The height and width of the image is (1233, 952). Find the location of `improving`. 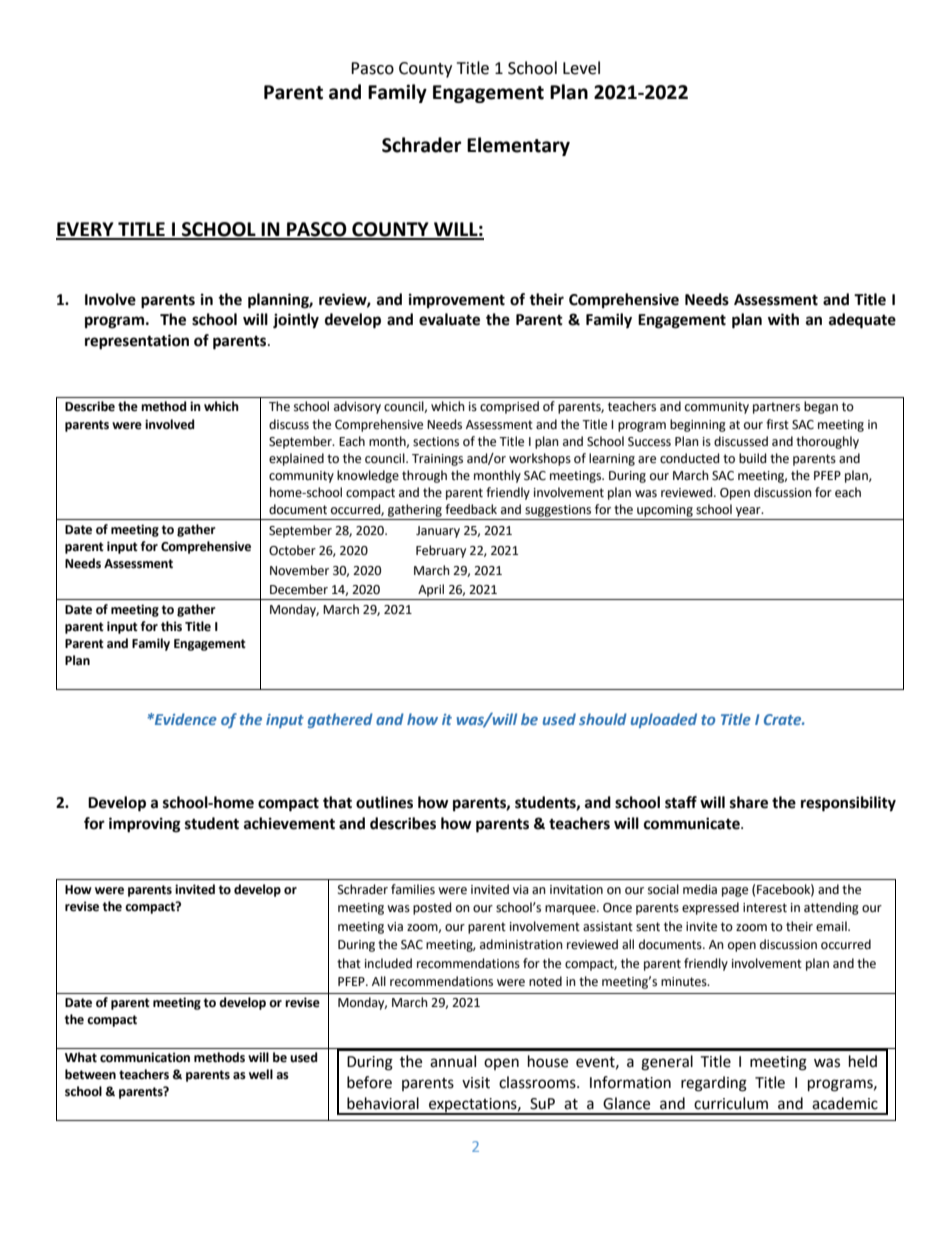

improving is located at coordinates (145, 825).
